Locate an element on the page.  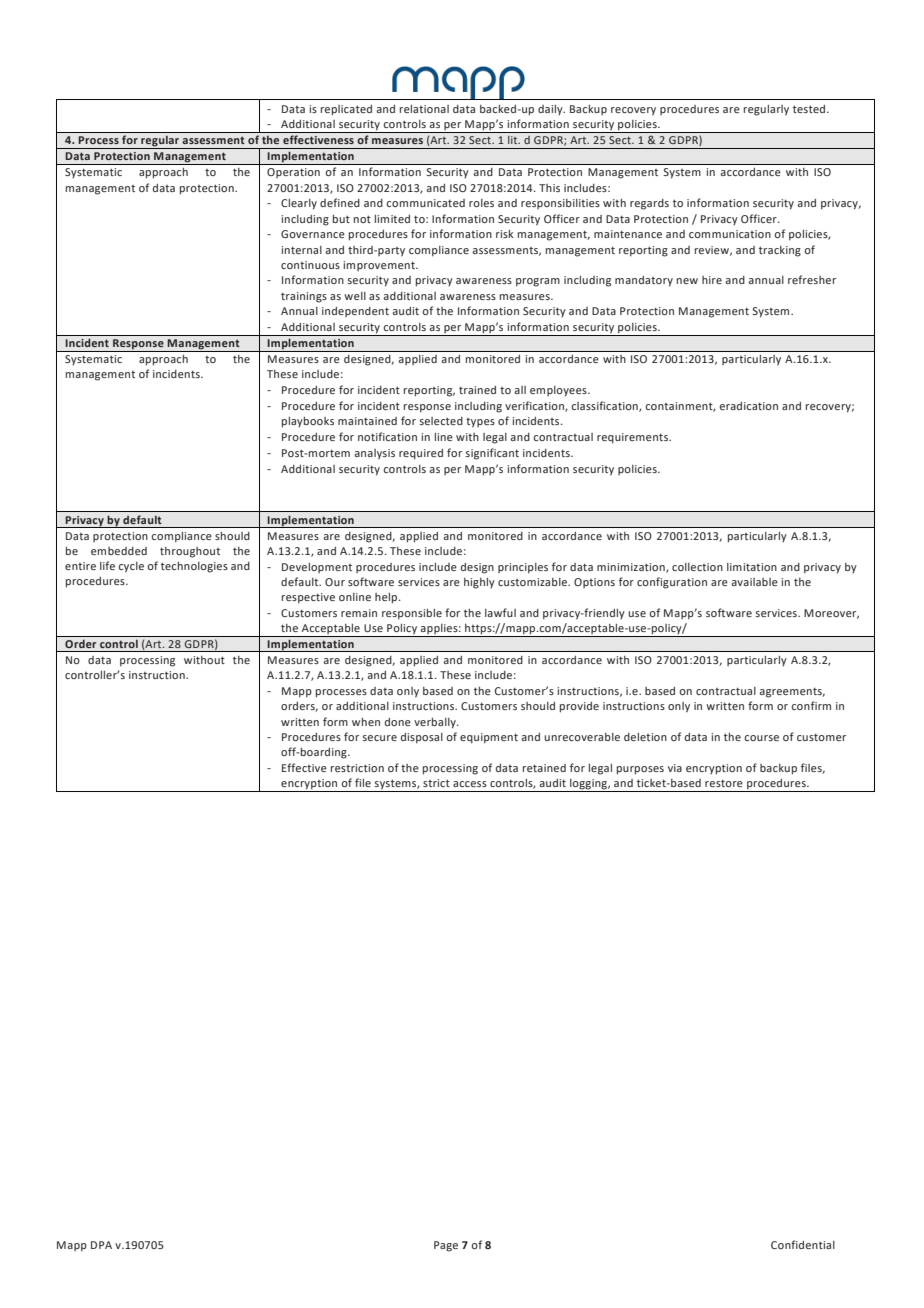
regards is located at coordinates (649, 204).
